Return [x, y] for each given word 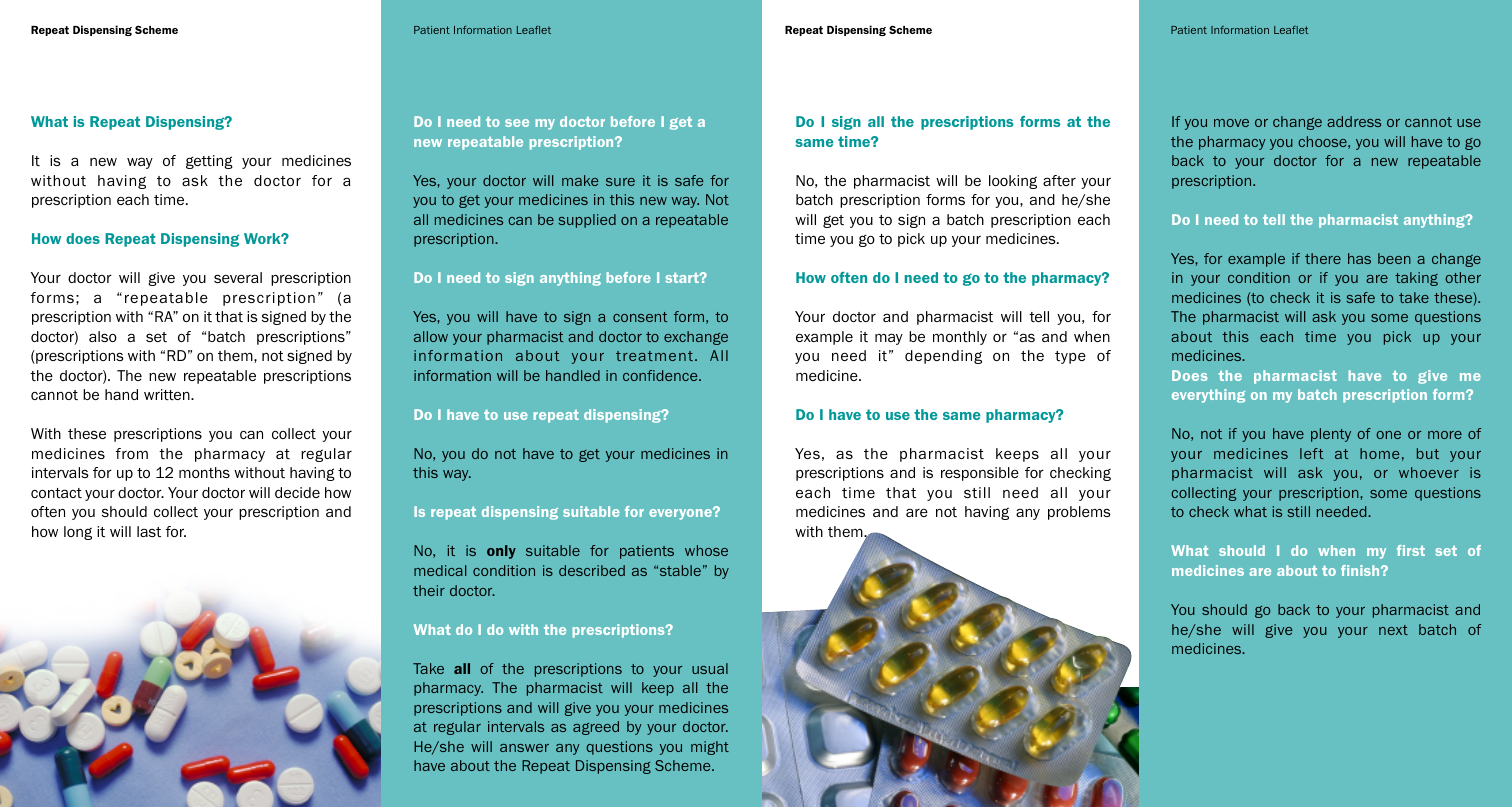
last [149, 531]
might [710, 748]
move [1231, 123]
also [103, 336]
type [1070, 357]
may [889, 339]
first [1411, 550]
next [1393, 630]
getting [209, 162]
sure [620, 182]
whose [706, 550]
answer [524, 748]
